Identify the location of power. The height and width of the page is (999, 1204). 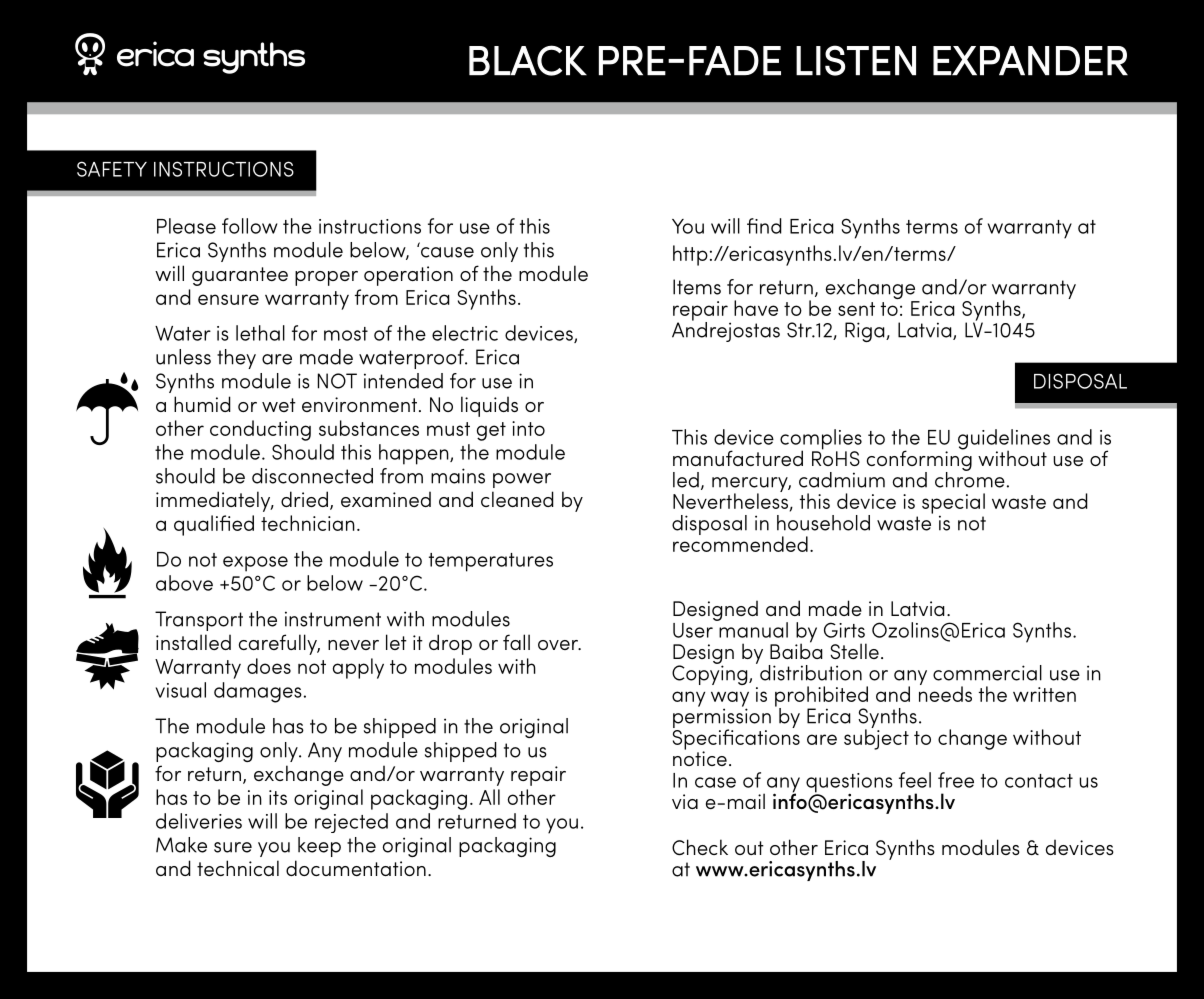
(522, 480).
